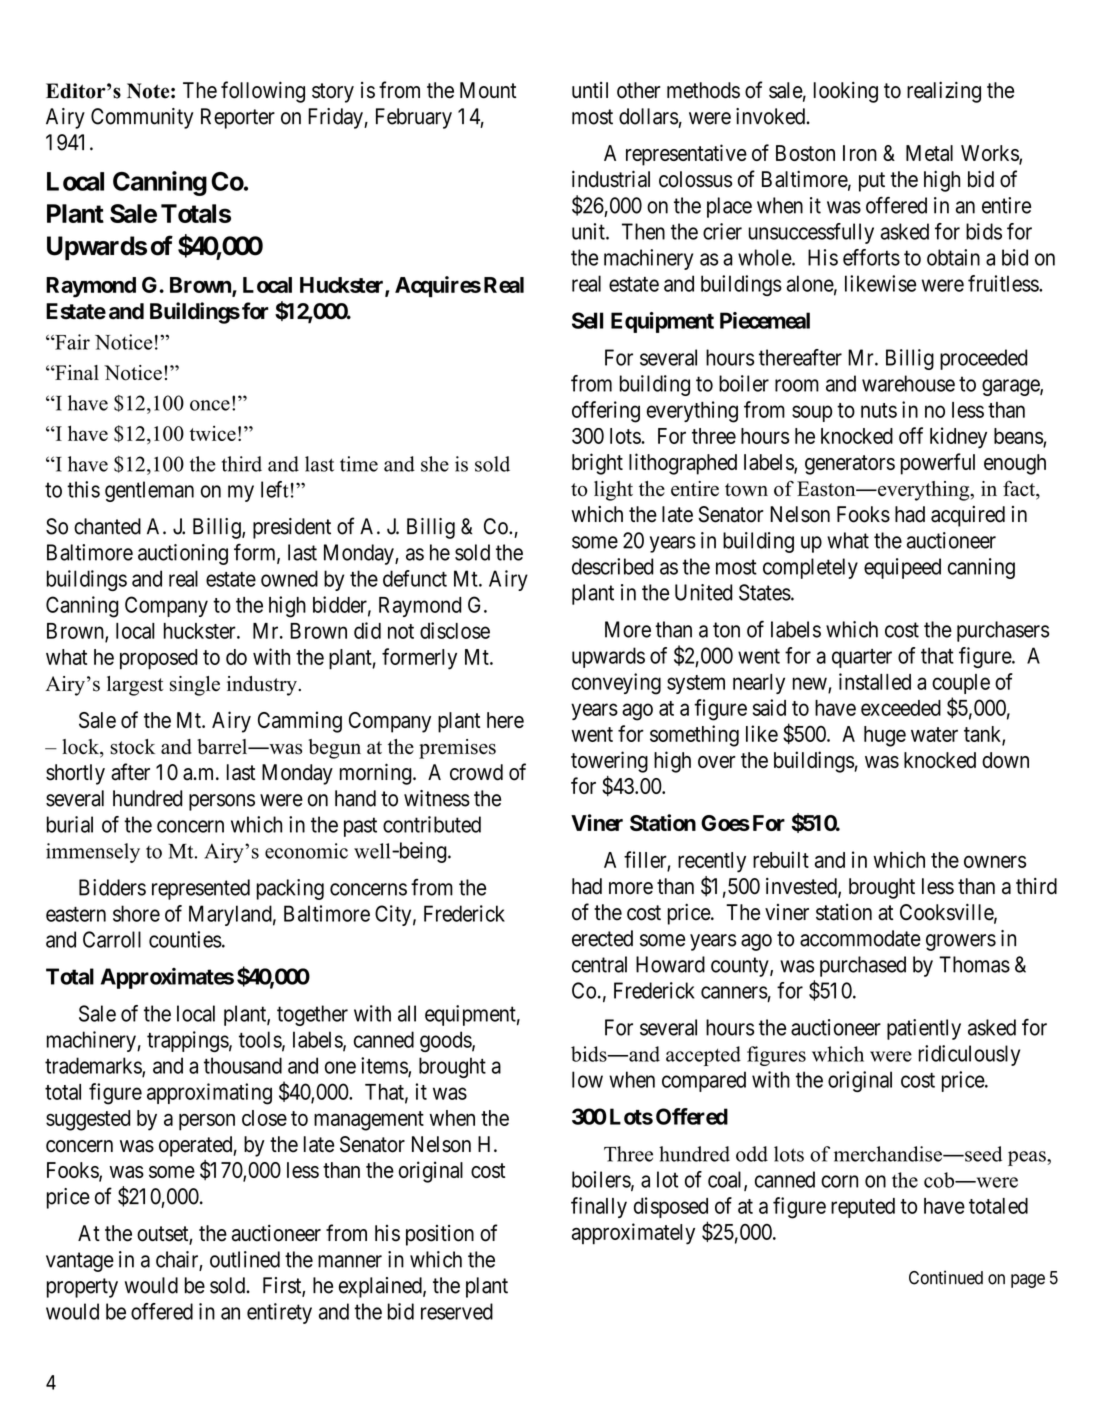 This screenshot has width=1103, height=1427. I want to click on central, so click(599, 964).
